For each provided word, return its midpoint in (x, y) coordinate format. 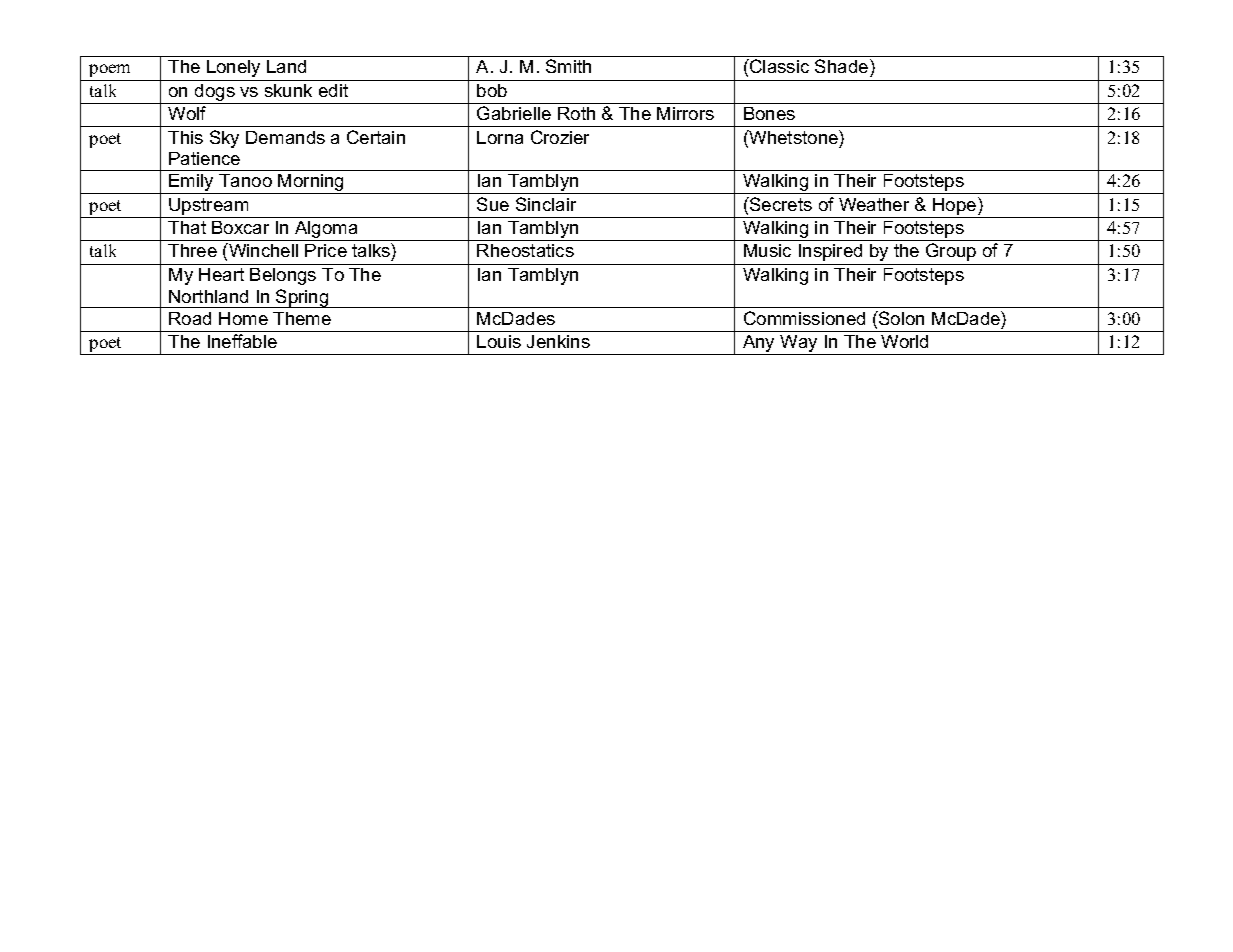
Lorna (500, 137)
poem (109, 70)
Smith (568, 66)
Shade (843, 68)
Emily (192, 184)
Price (326, 250)
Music (767, 250)
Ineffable (242, 341)
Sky (224, 139)
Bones (769, 113)
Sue (493, 204)
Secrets (780, 204)
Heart (221, 274)
